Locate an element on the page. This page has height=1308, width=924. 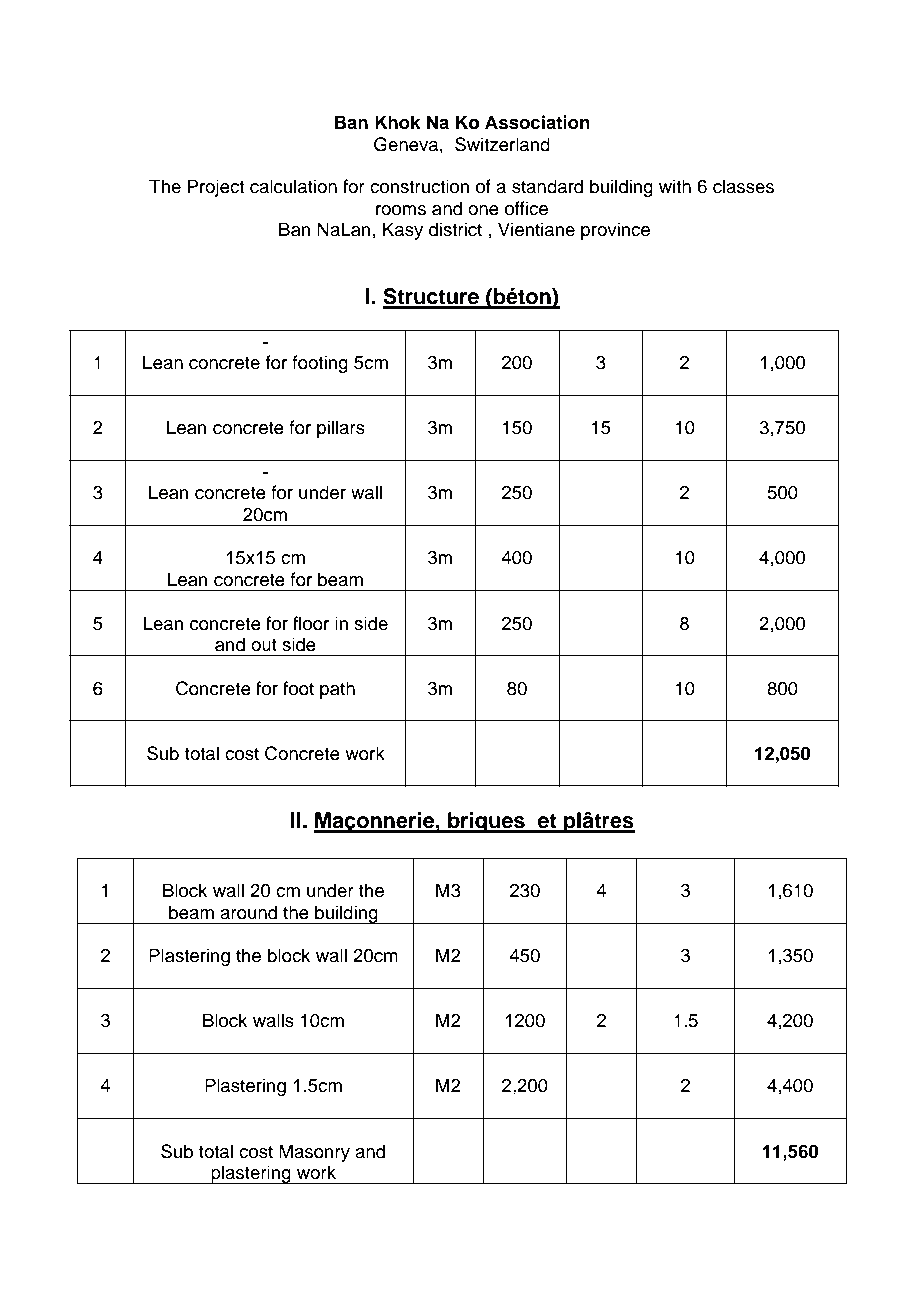
province is located at coordinates (615, 231).
